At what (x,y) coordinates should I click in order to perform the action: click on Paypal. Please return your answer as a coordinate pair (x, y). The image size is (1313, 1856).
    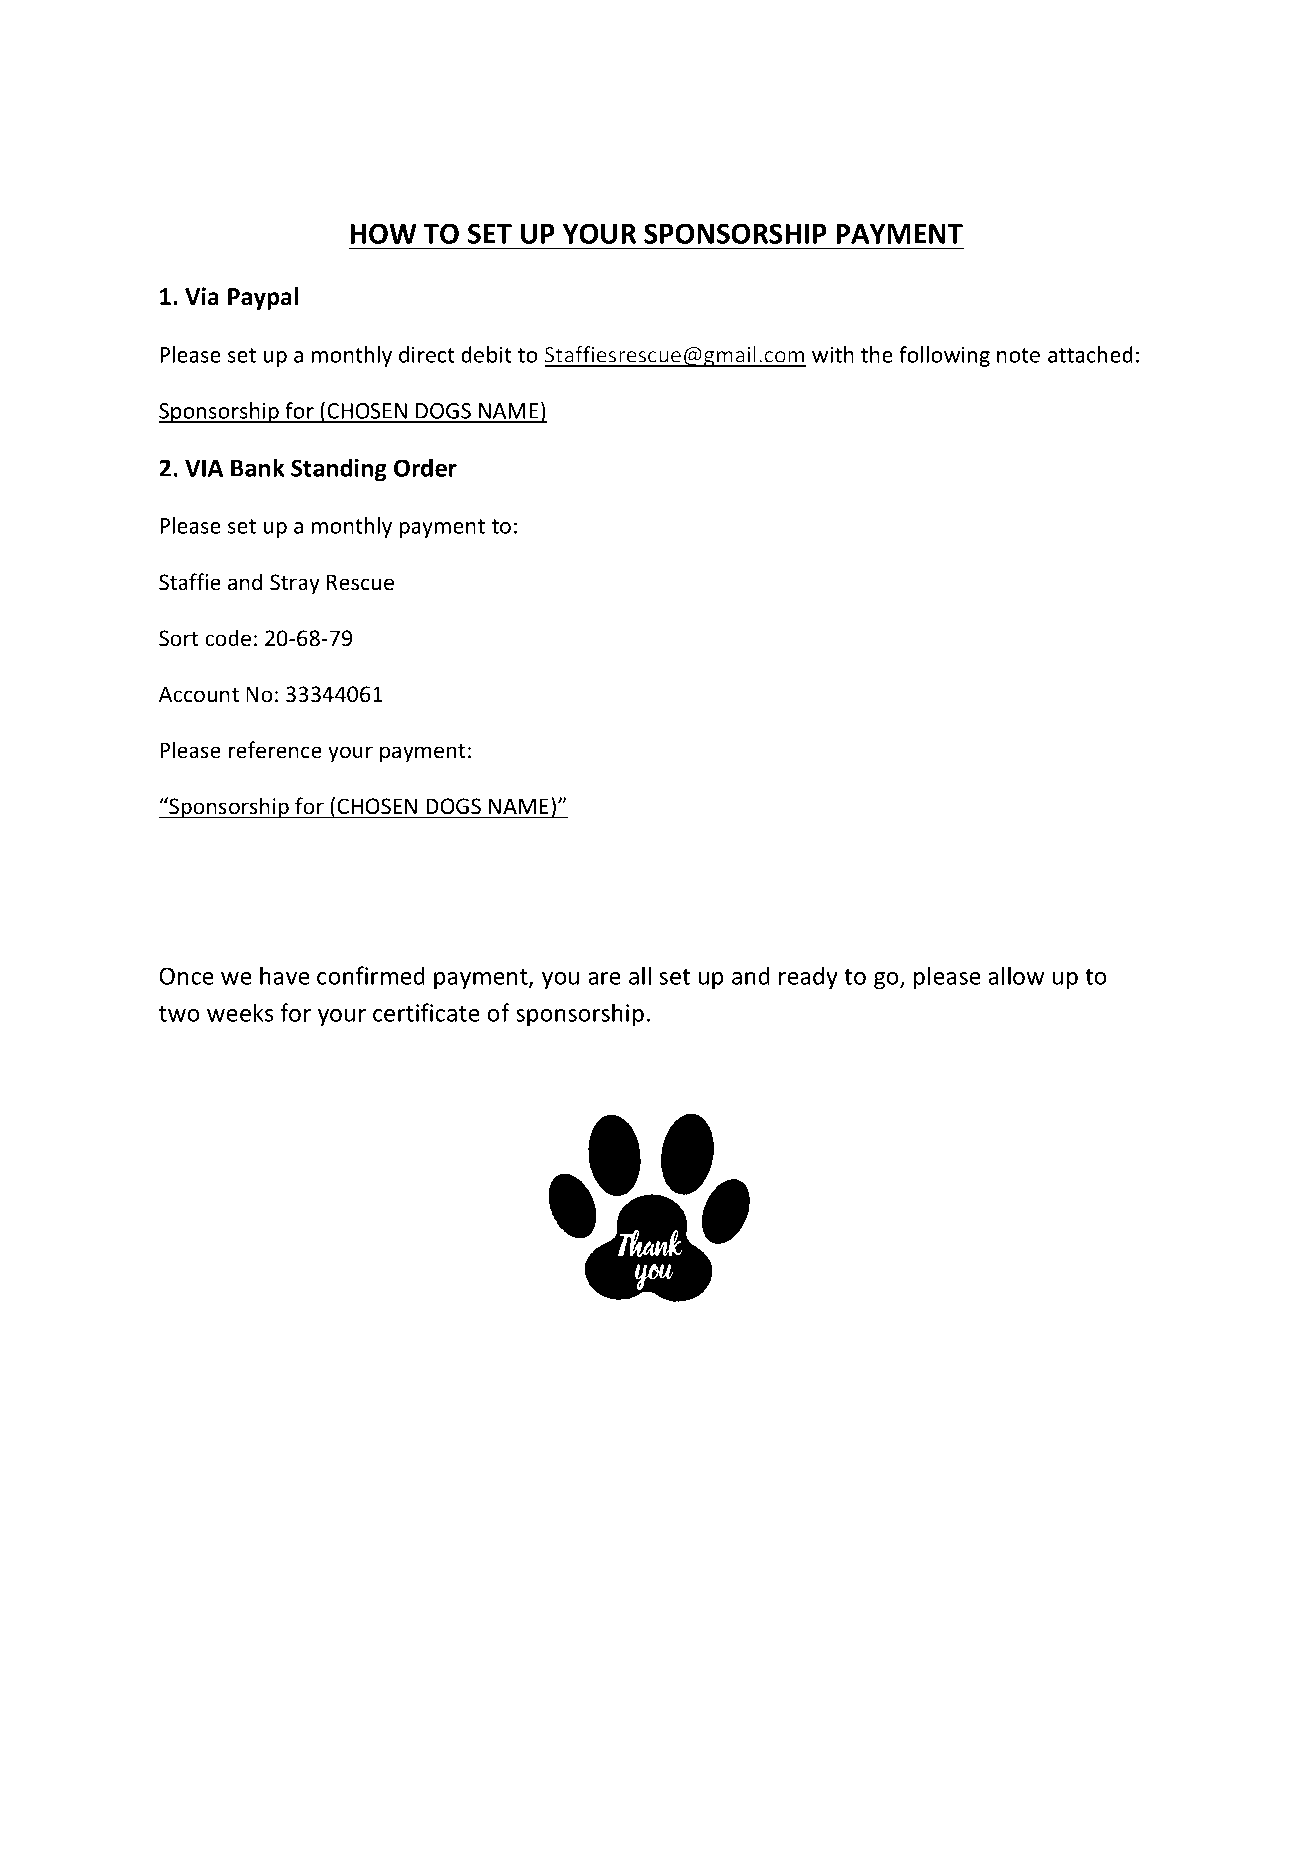
    Looking at the image, I should click on (263, 298).
